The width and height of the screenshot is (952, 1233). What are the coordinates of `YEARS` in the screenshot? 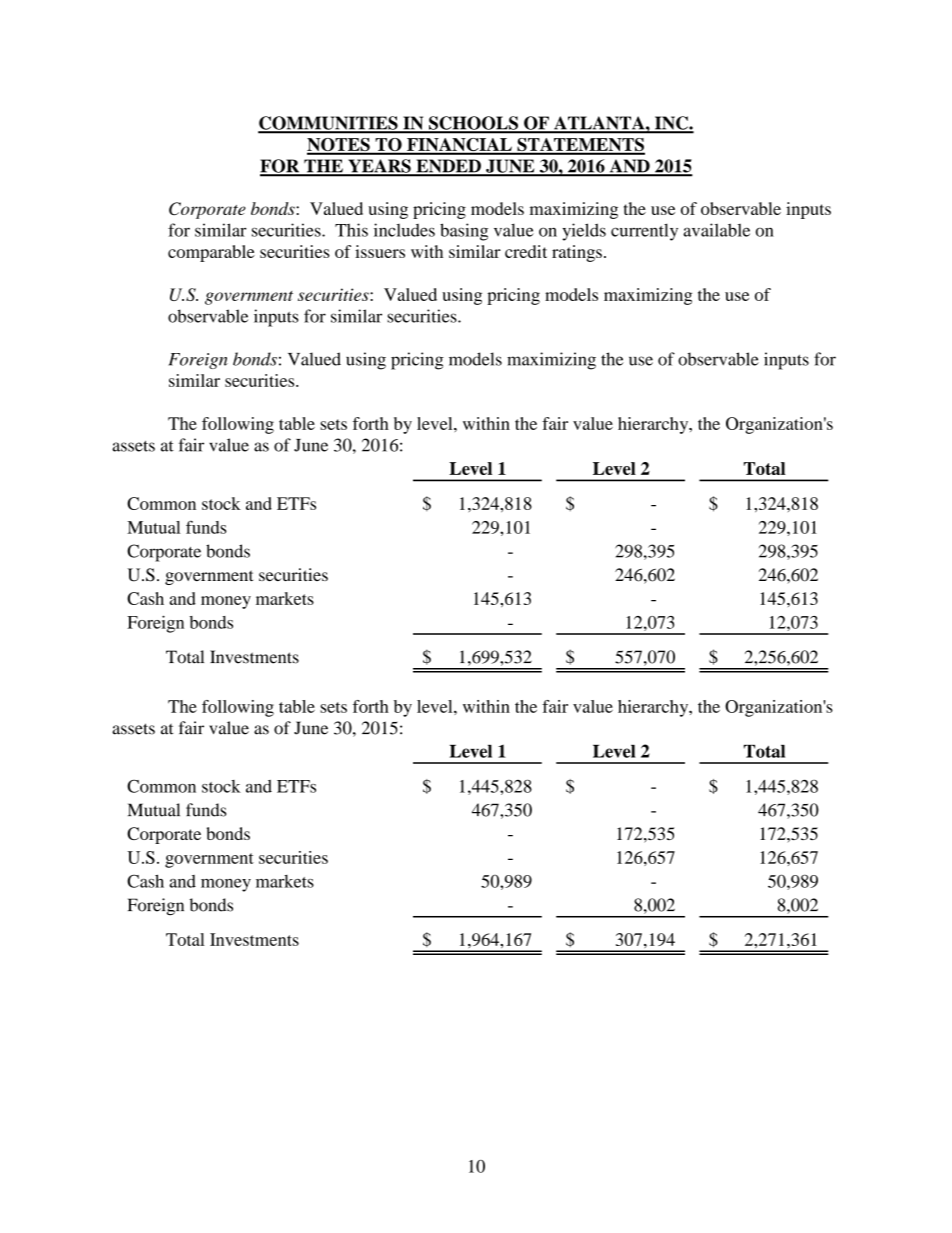 It's located at (379, 167).
